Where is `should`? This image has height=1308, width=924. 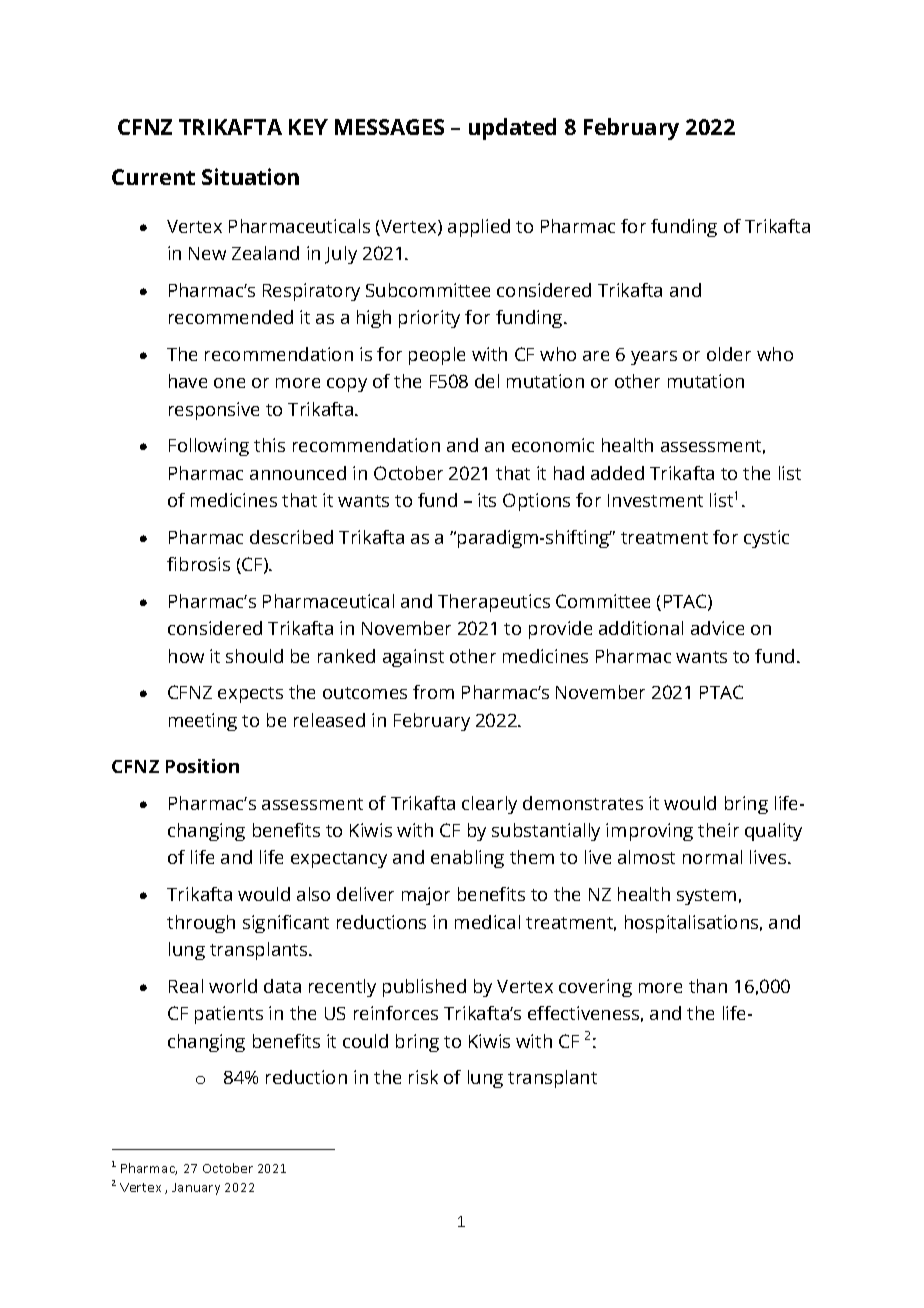 should is located at coordinates (254, 656).
